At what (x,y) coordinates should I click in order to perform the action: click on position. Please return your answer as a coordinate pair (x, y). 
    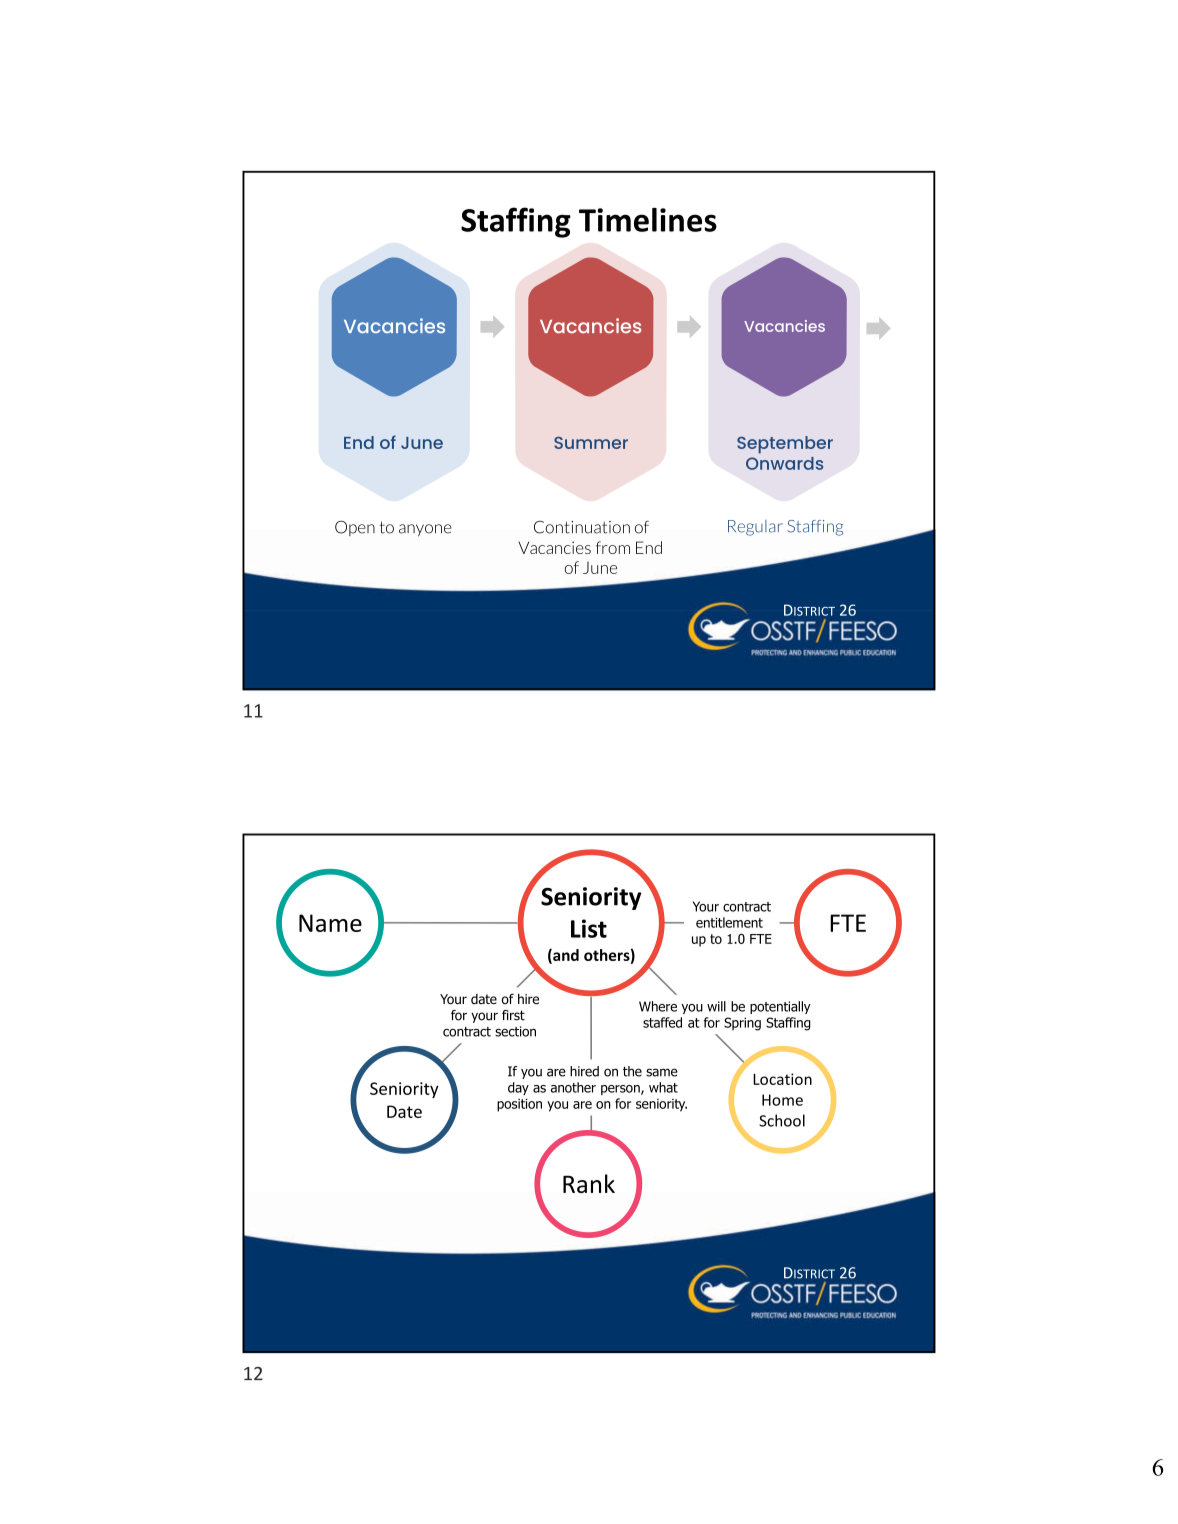
    Looking at the image, I should click on (519, 1105).
